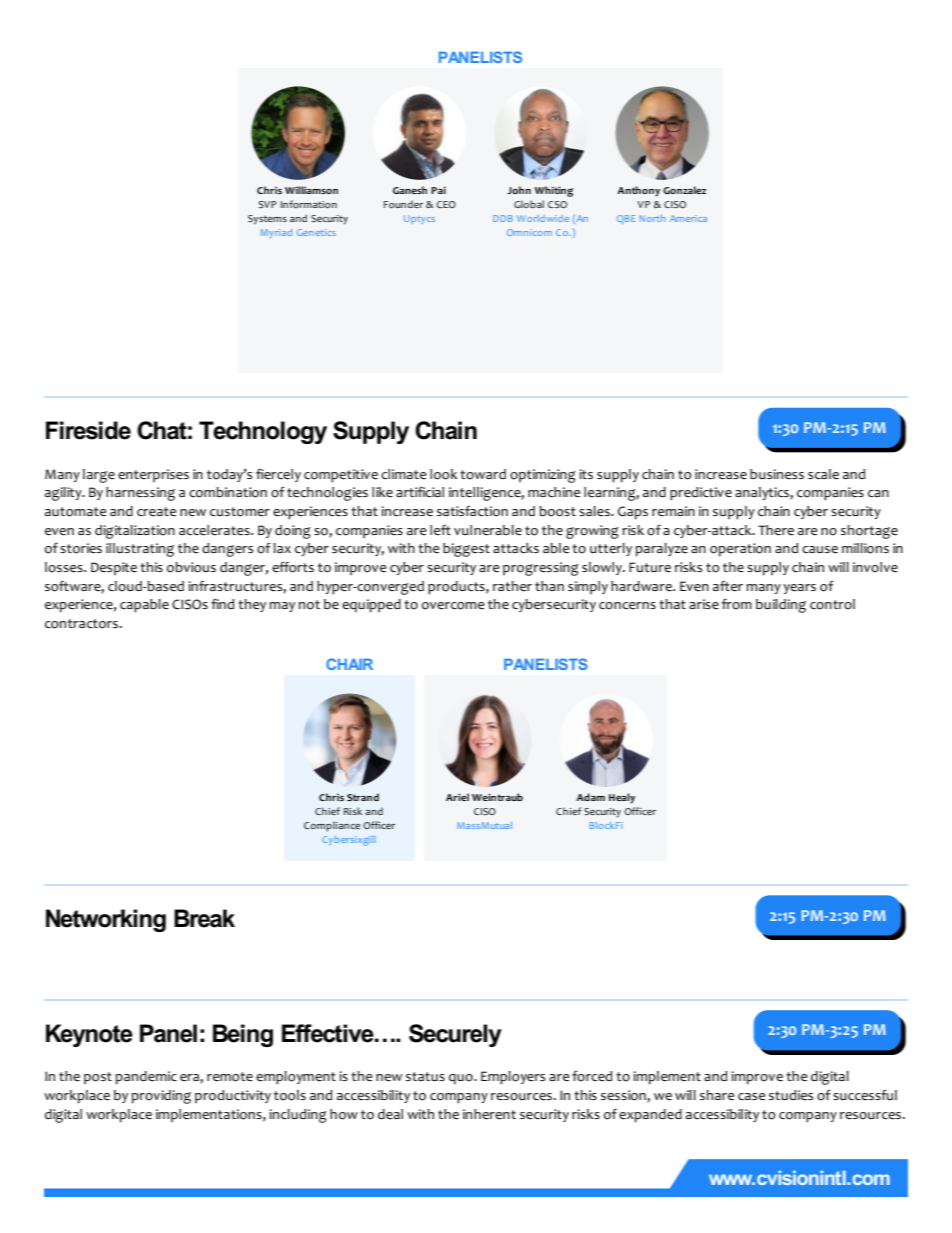 The image size is (952, 1233). What do you see at coordinates (161, 1097) in the screenshot?
I see `providing` at bounding box center [161, 1097].
